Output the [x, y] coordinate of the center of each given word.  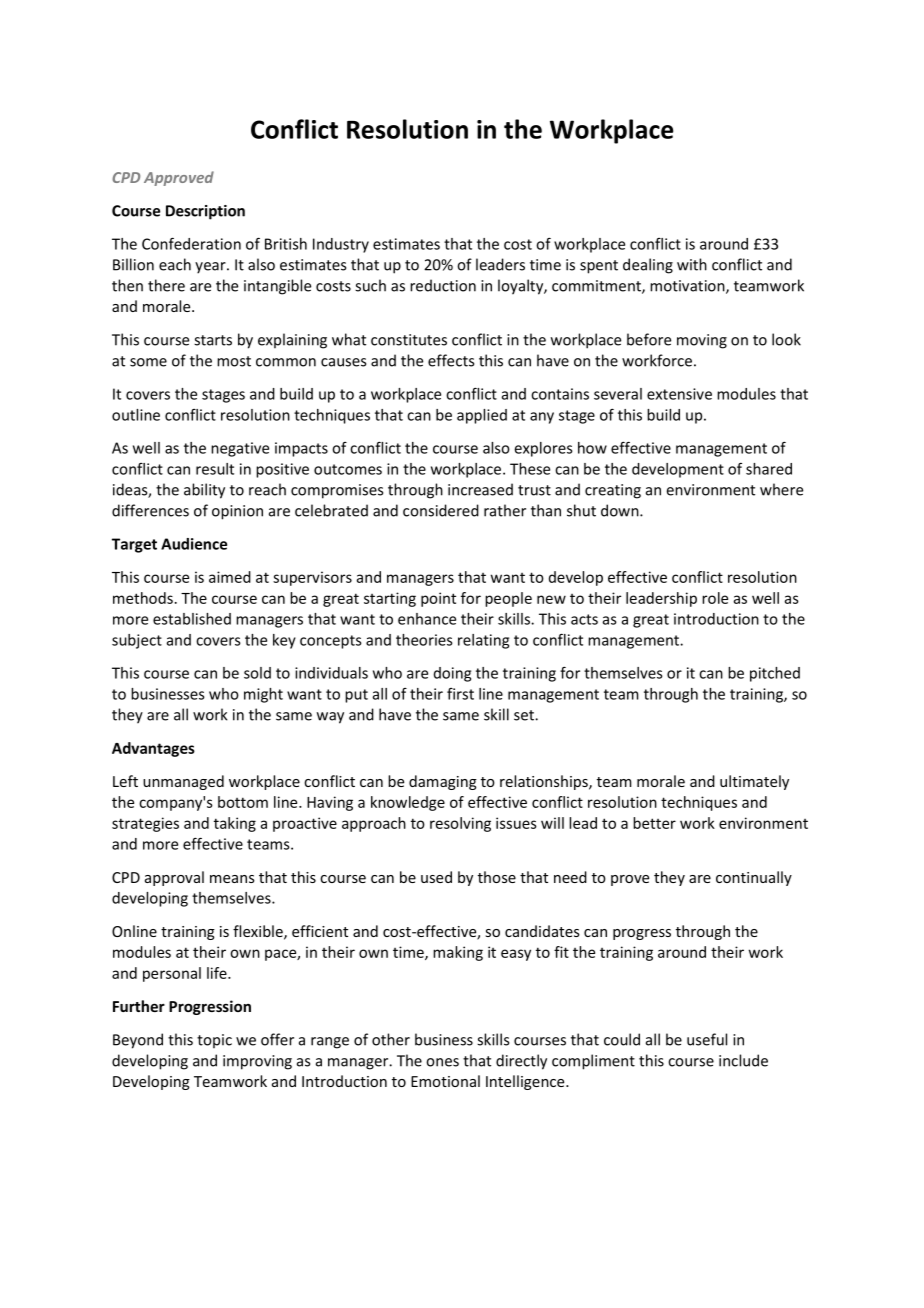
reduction [443, 285]
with [692, 264]
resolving [460, 824]
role [715, 598]
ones [442, 1062]
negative [240, 449]
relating [483, 641]
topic [214, 1041]
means [232, 879]
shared [769, 469]
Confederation [191, 243]
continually [754, 878]
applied [482, 416]
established [192, 619]
